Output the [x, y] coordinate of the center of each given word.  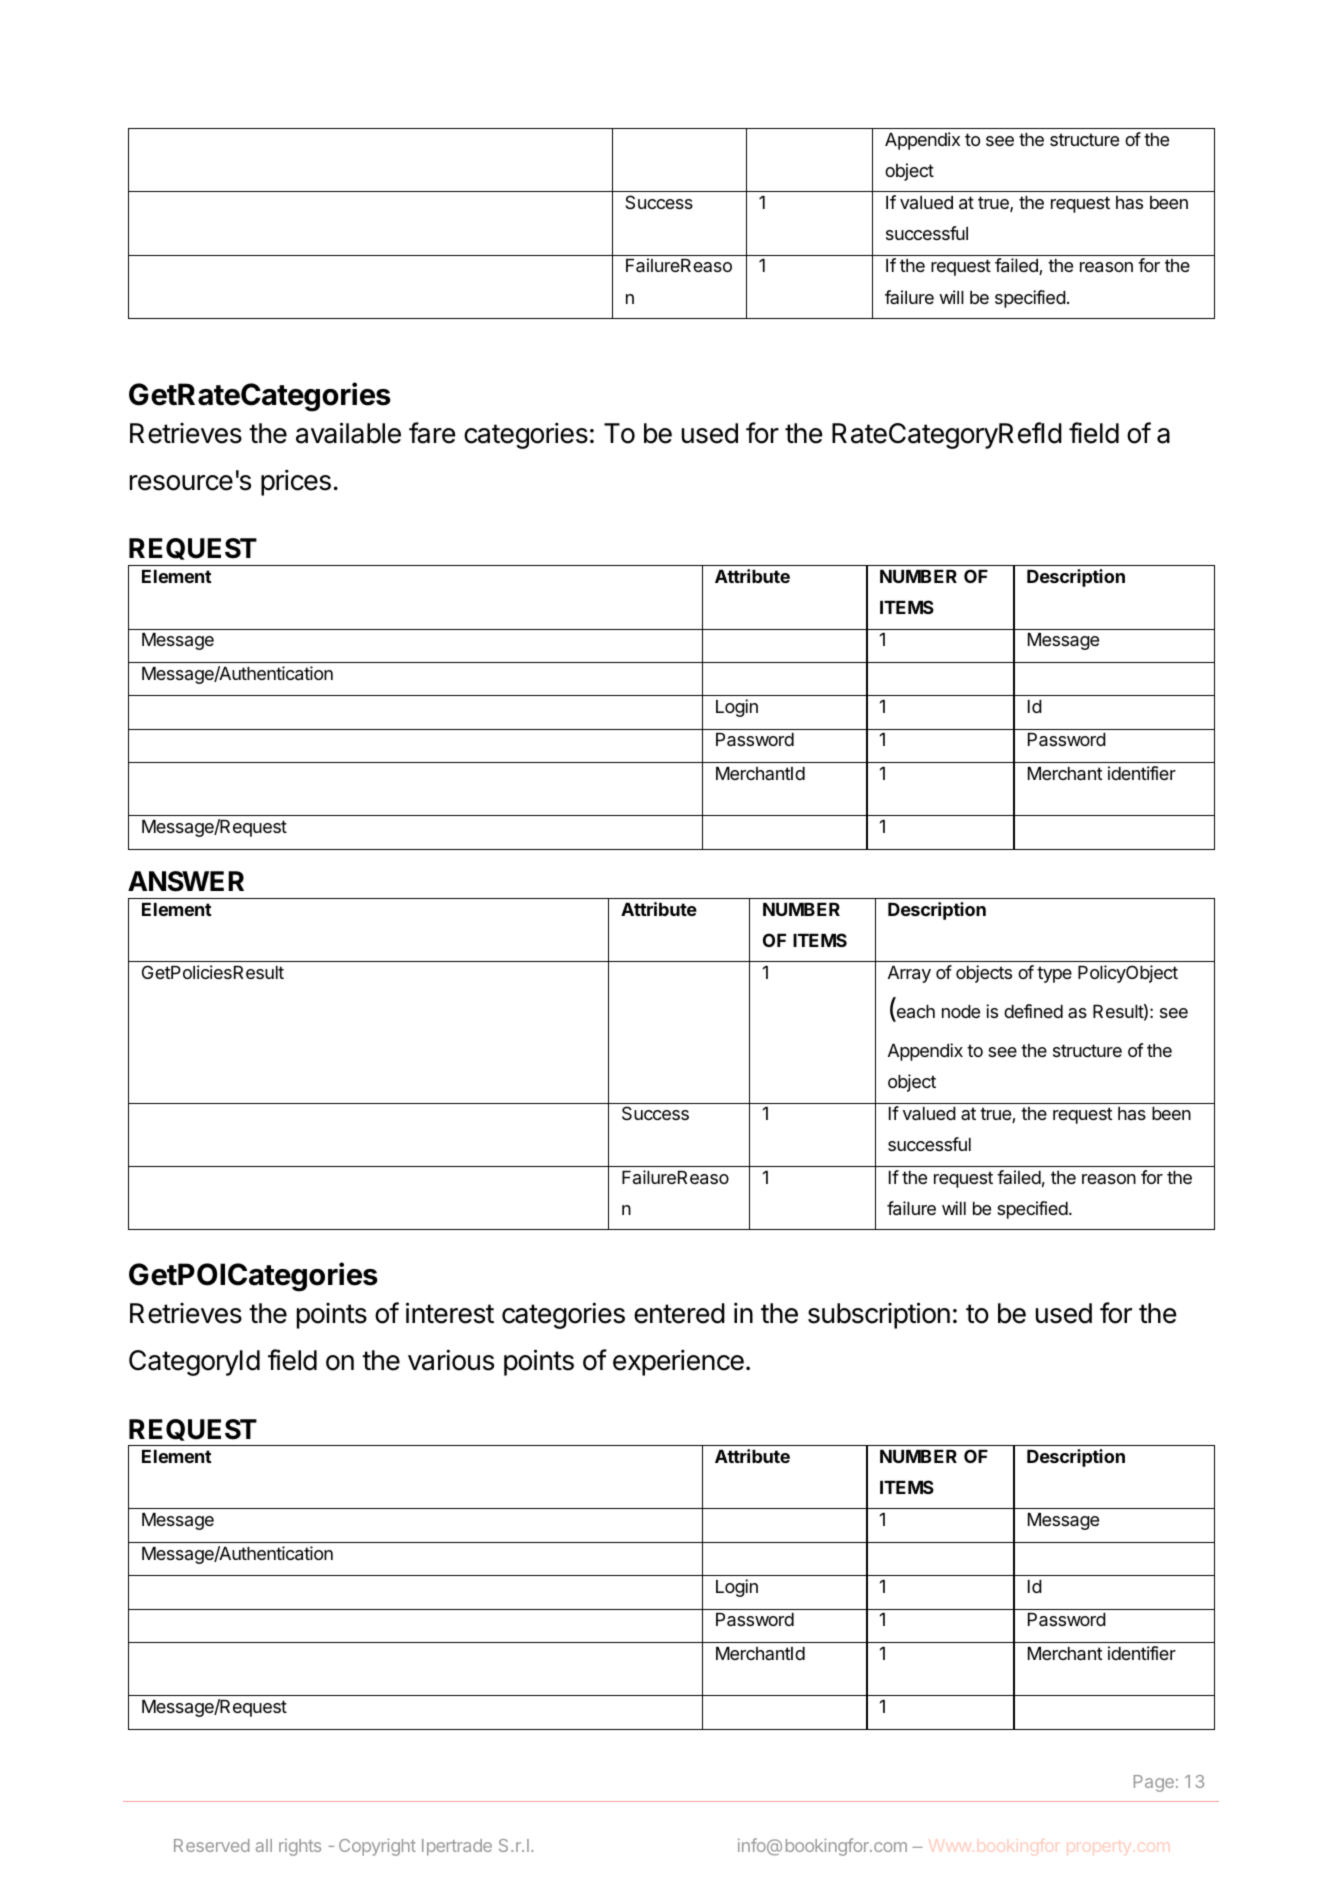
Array [909, 974]
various [451, 1360]
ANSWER [186, 881]
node [961, 1011]
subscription [879, 1315]
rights [300, 1847]
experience [678, 1362]
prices [296, 482]
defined [1033, 1011]
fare [432, 433]
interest [450, 1313]
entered [679, 1313]
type [1054, 974]
